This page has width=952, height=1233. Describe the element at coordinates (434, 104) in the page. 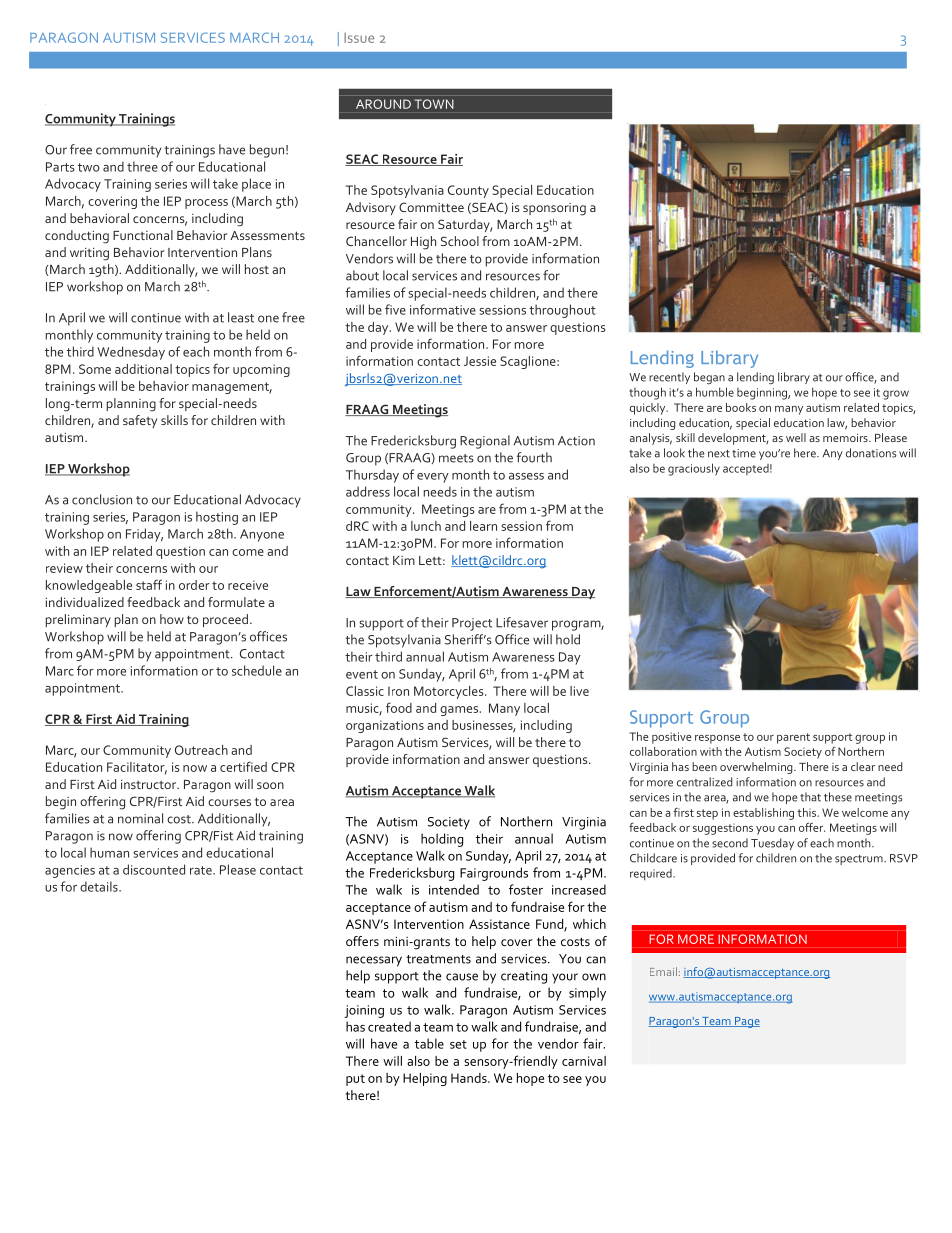

I see `TOWN` at that location.
